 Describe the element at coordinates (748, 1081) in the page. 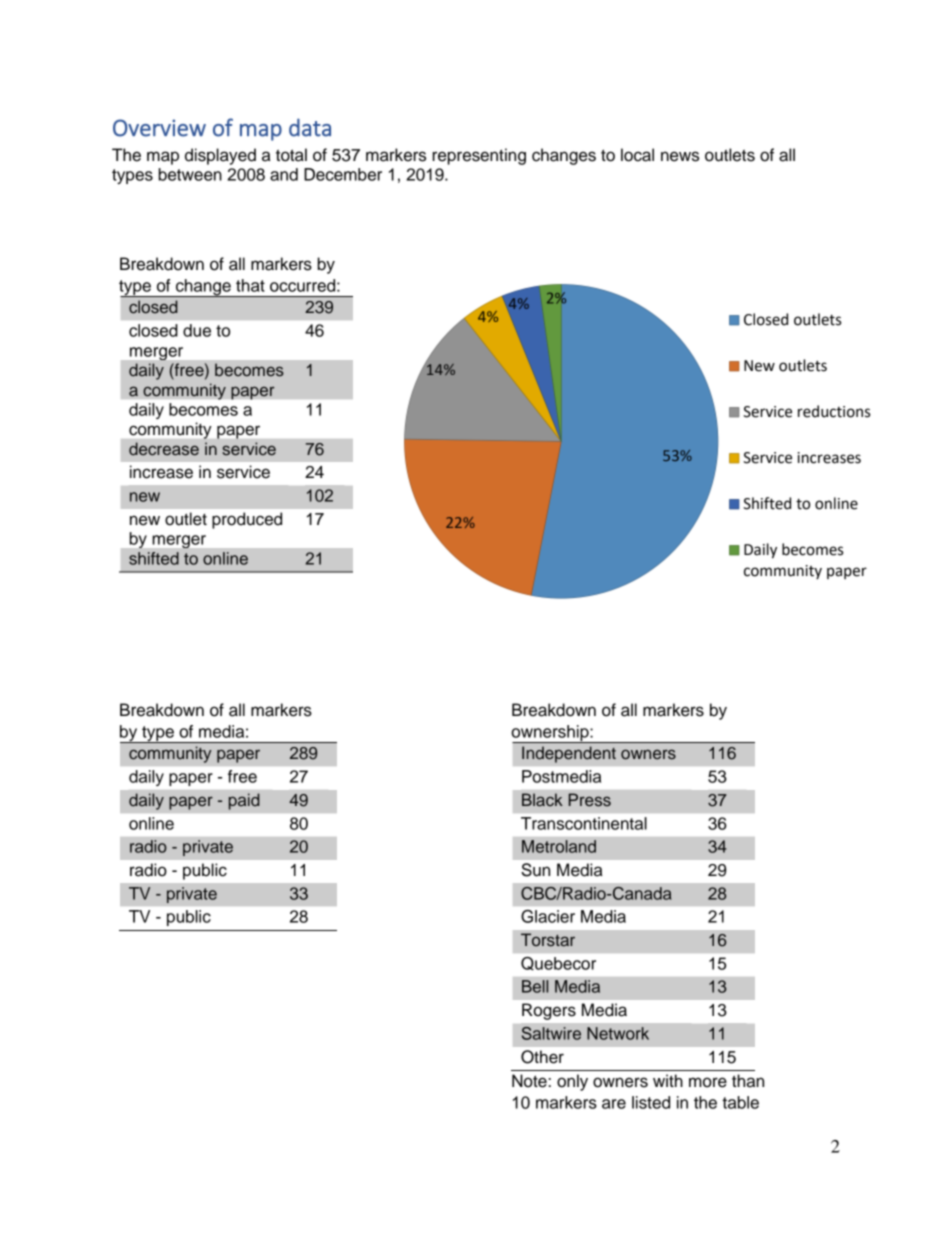

I see `than` at that location.
